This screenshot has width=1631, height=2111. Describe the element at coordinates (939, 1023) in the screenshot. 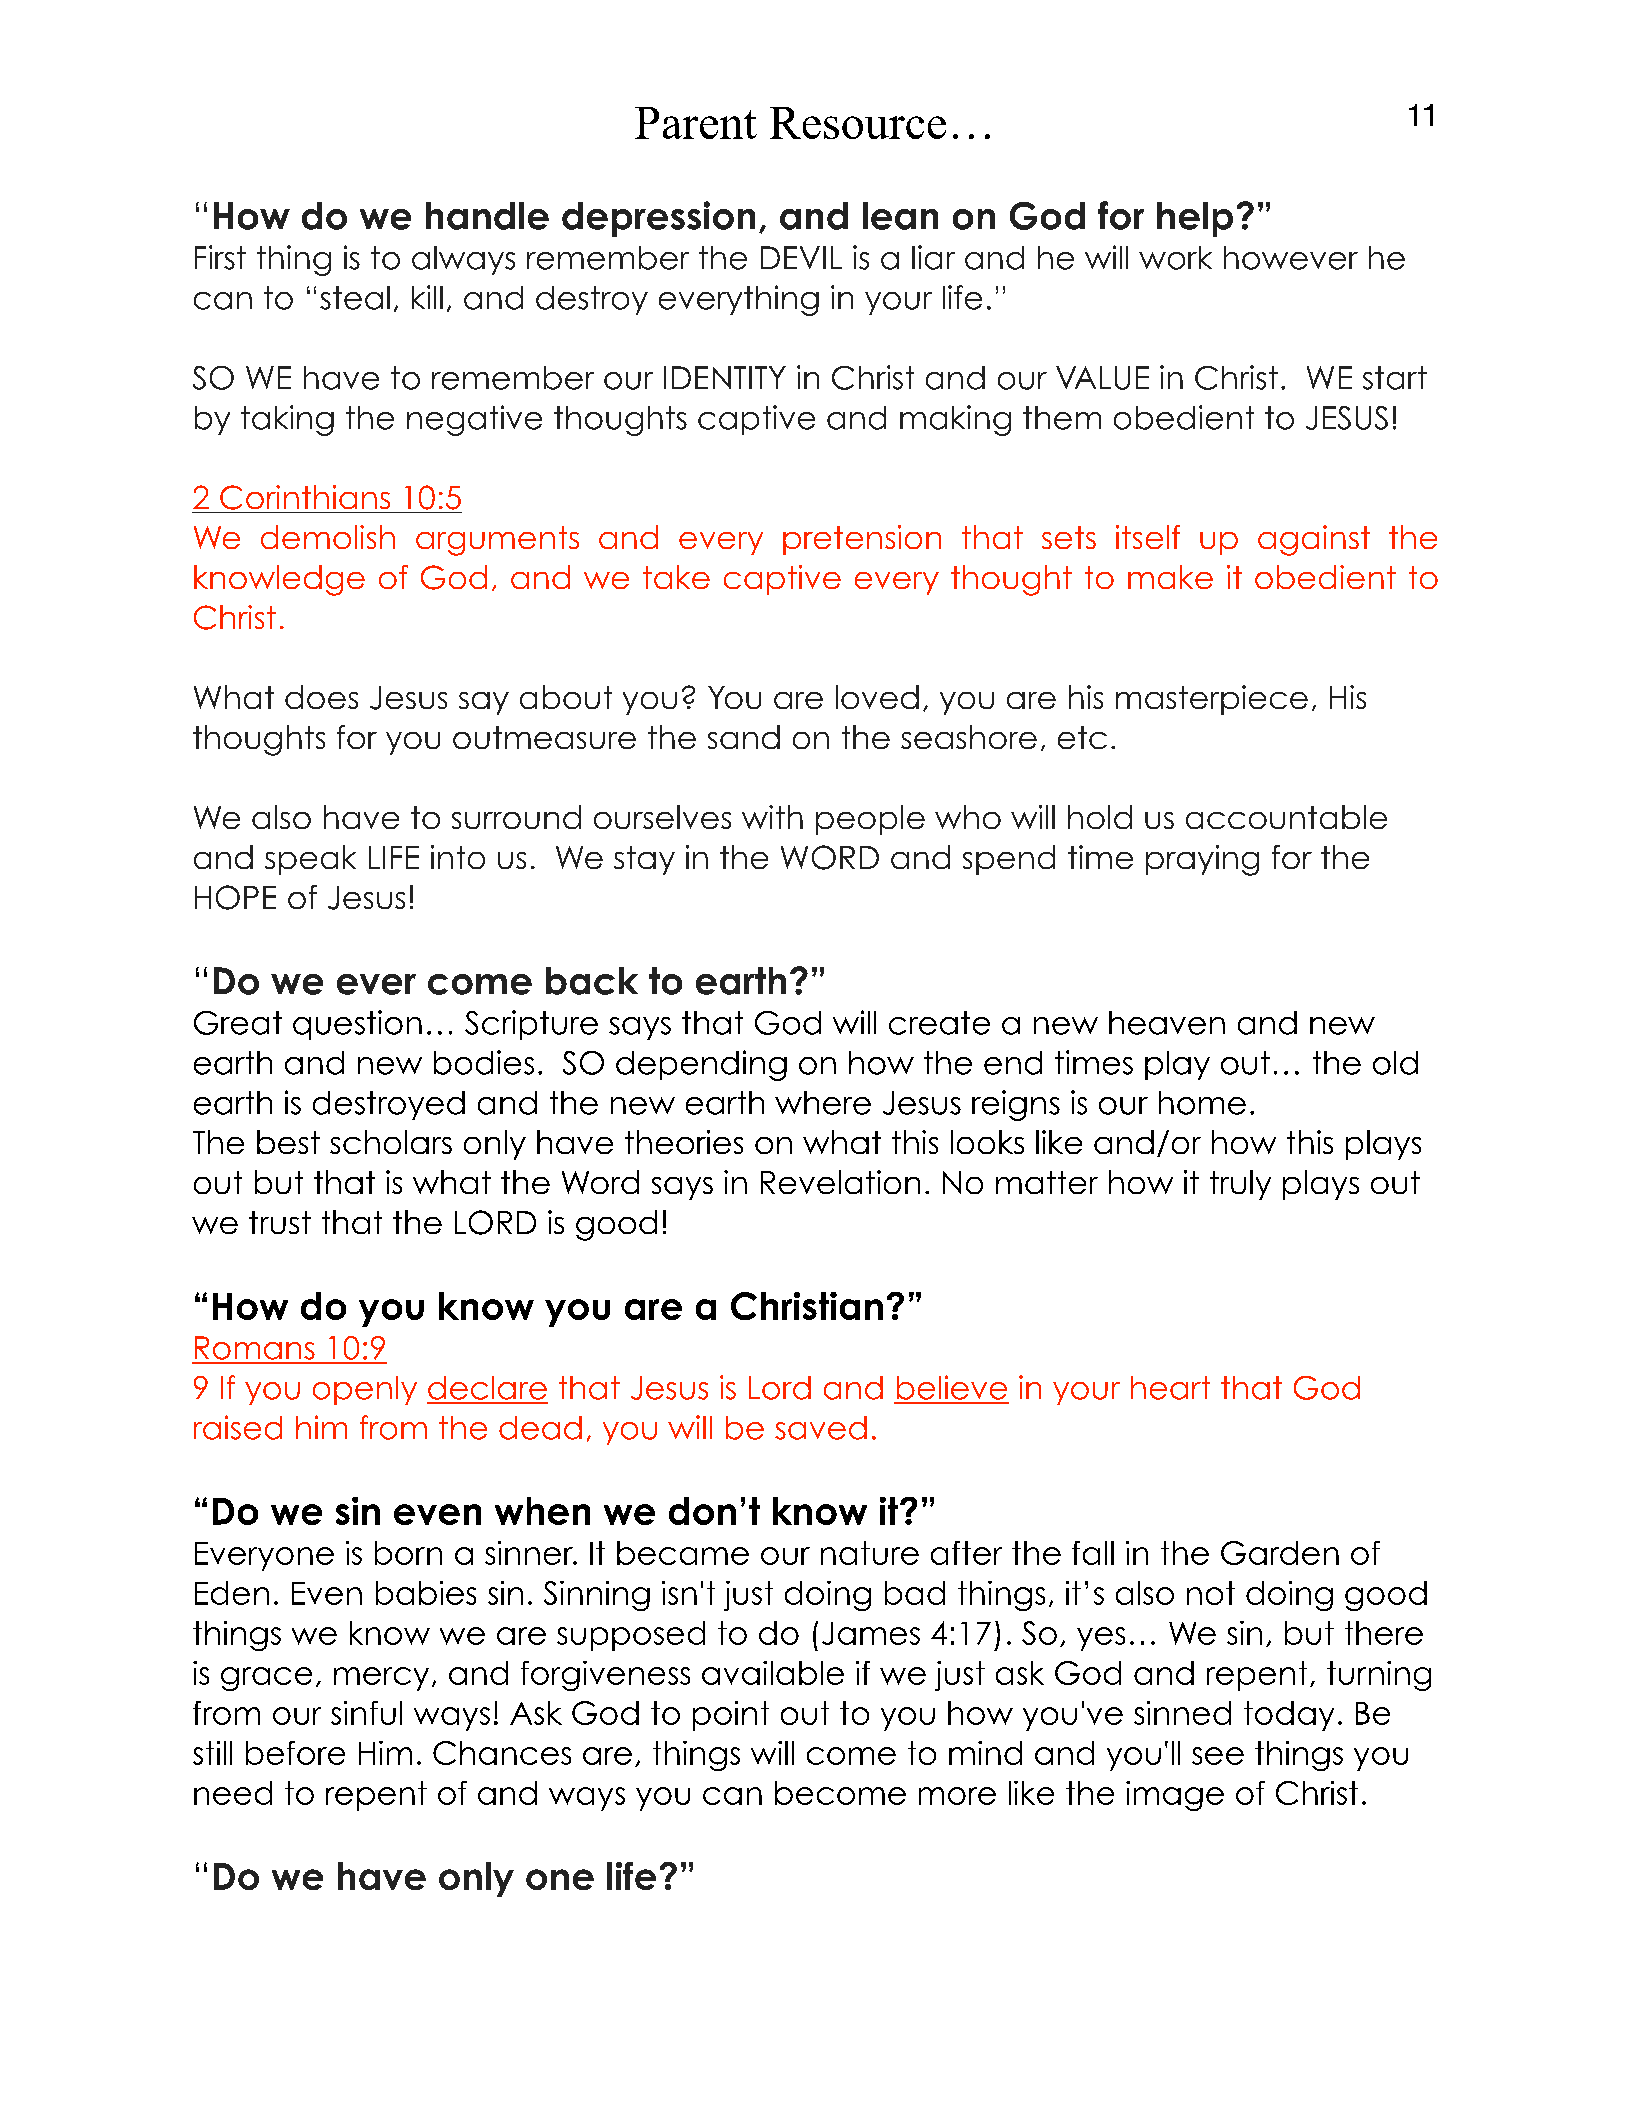

I see `create` at that location.
